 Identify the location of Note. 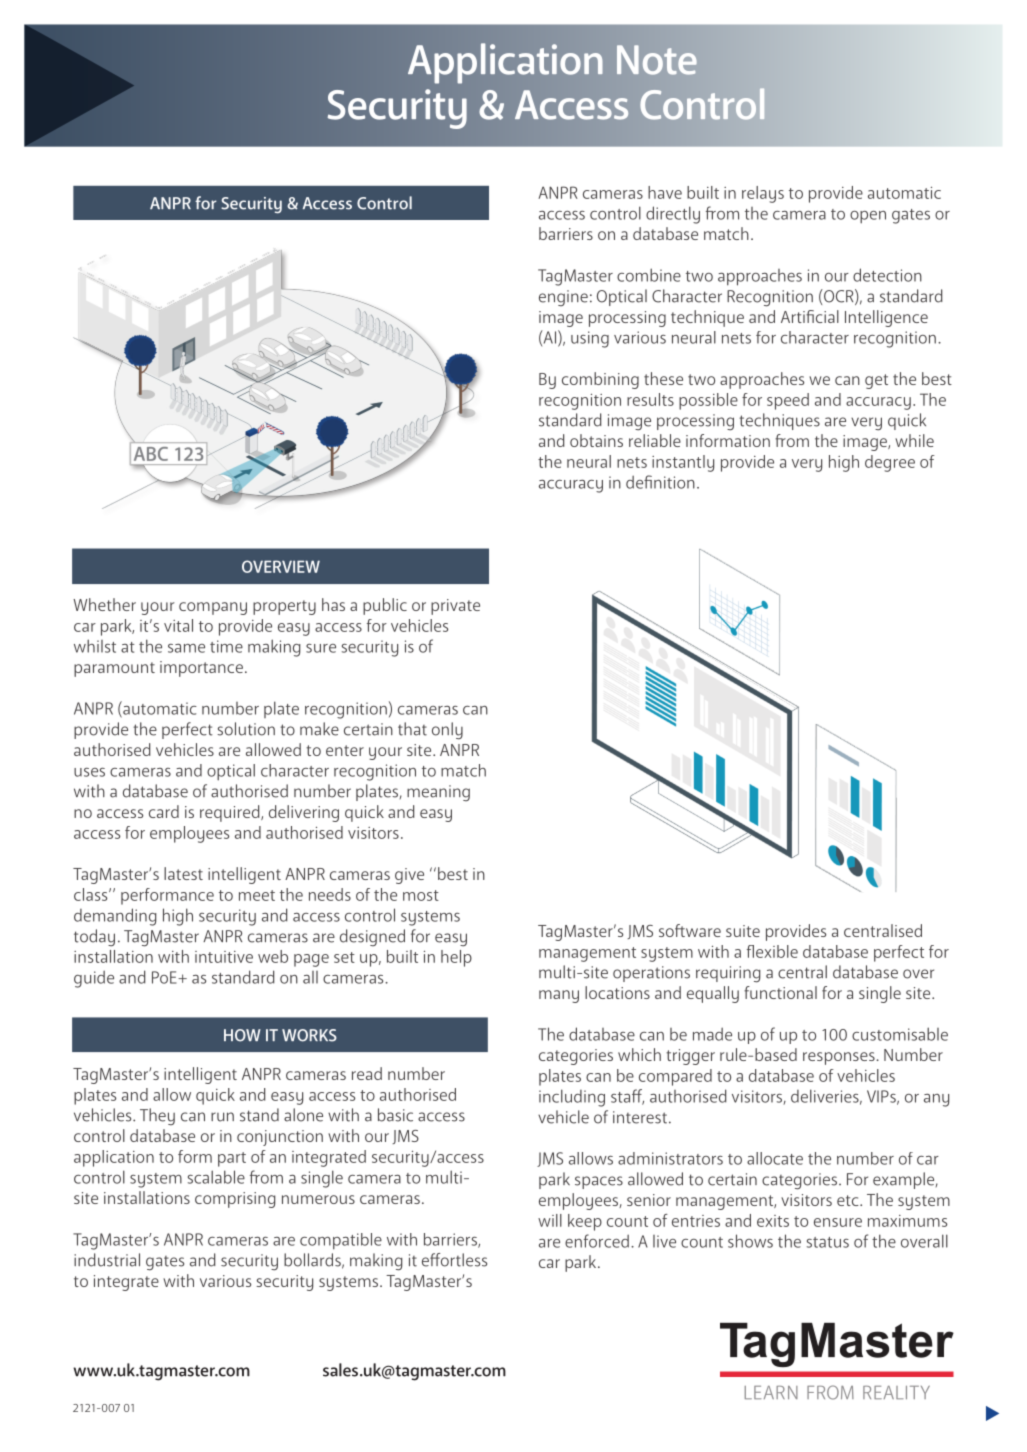
(657, 60).
